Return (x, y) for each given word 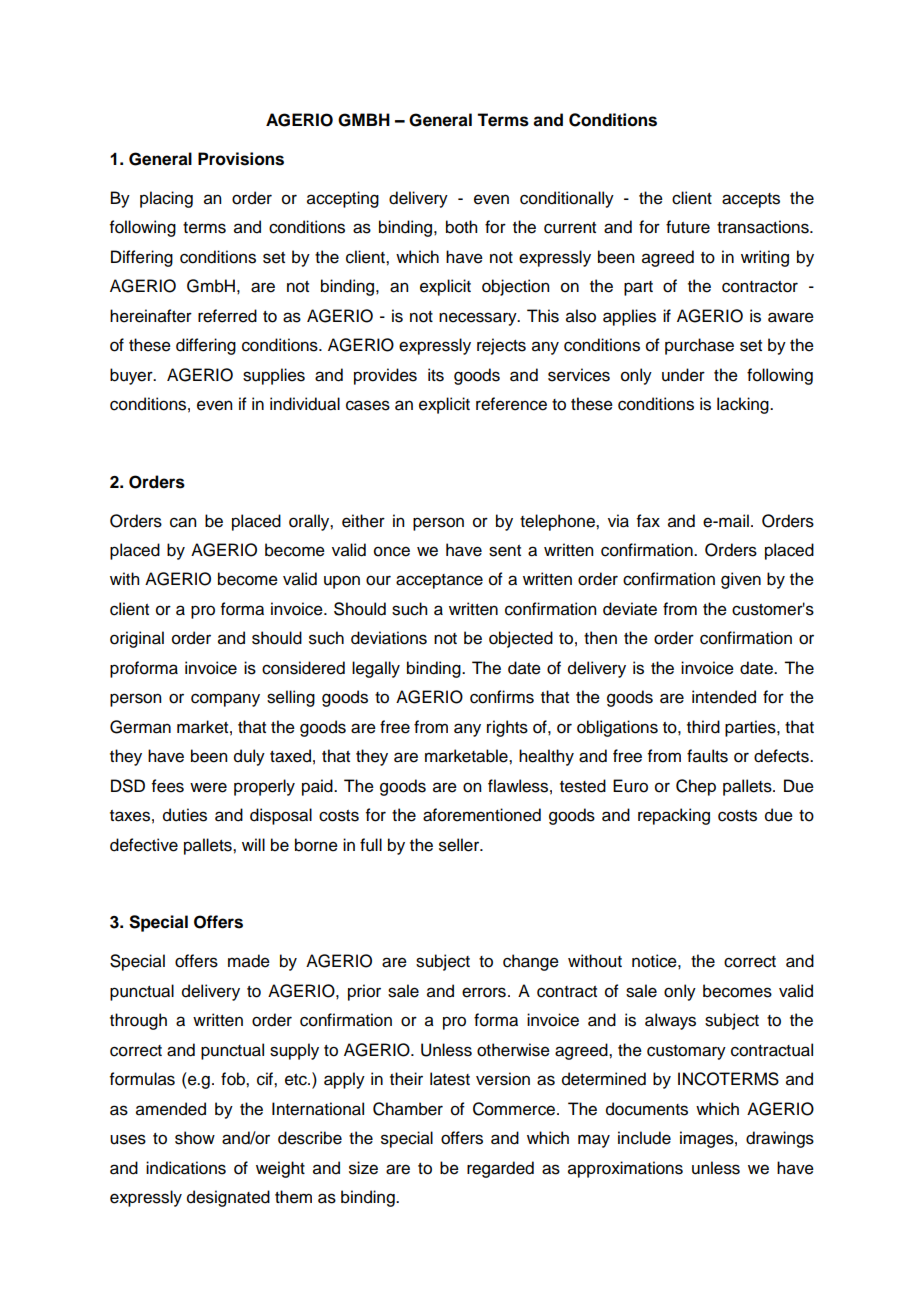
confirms (502, 697)
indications (186, 1168)
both (461, 227)
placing (166, 199)
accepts (751, 200)
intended (724, 697)
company (225, 700)
